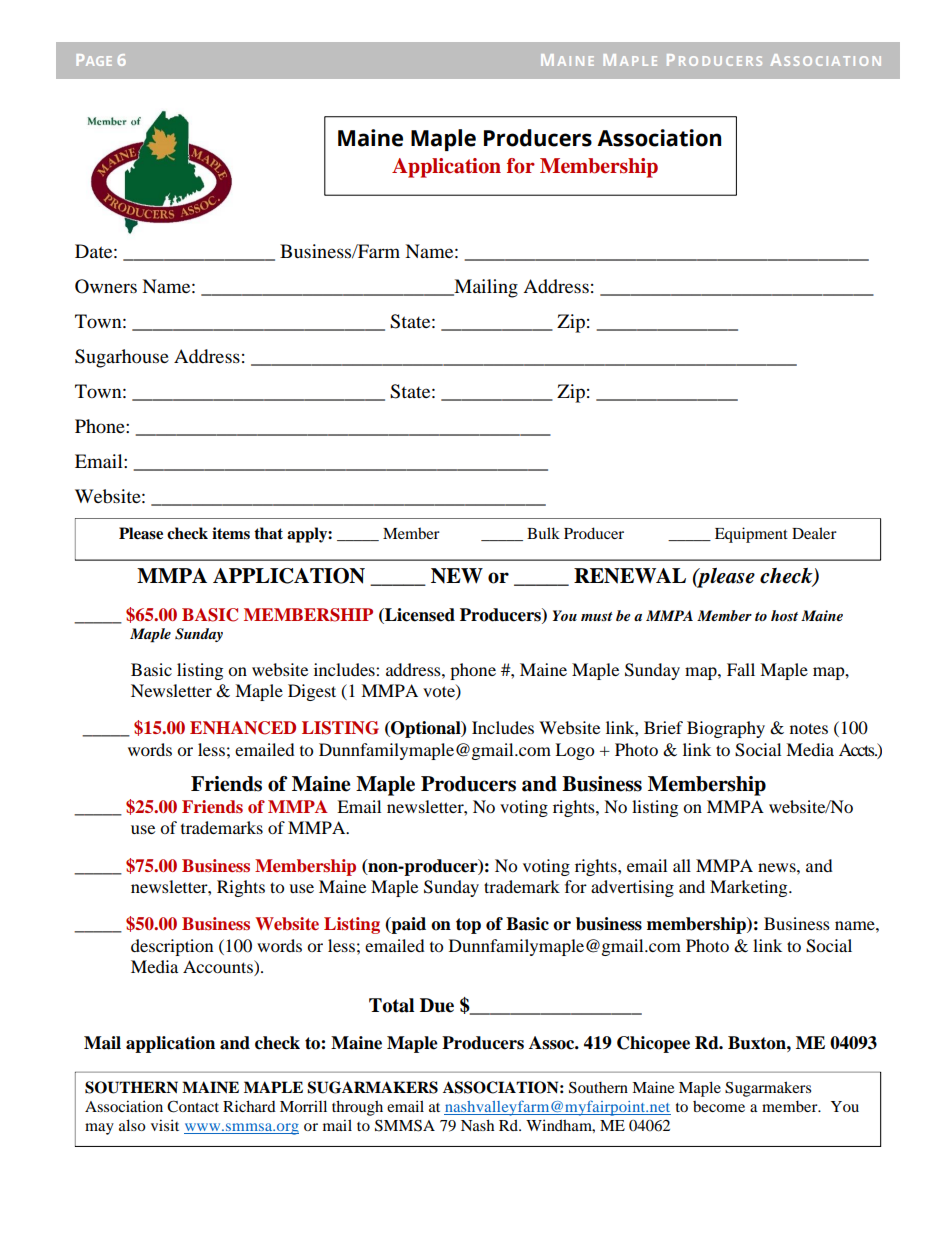 This screenshot has height=1233, width=952. Describe the element at coordinates (726, 729) in the screenshot. I see `Biography` at that location.
